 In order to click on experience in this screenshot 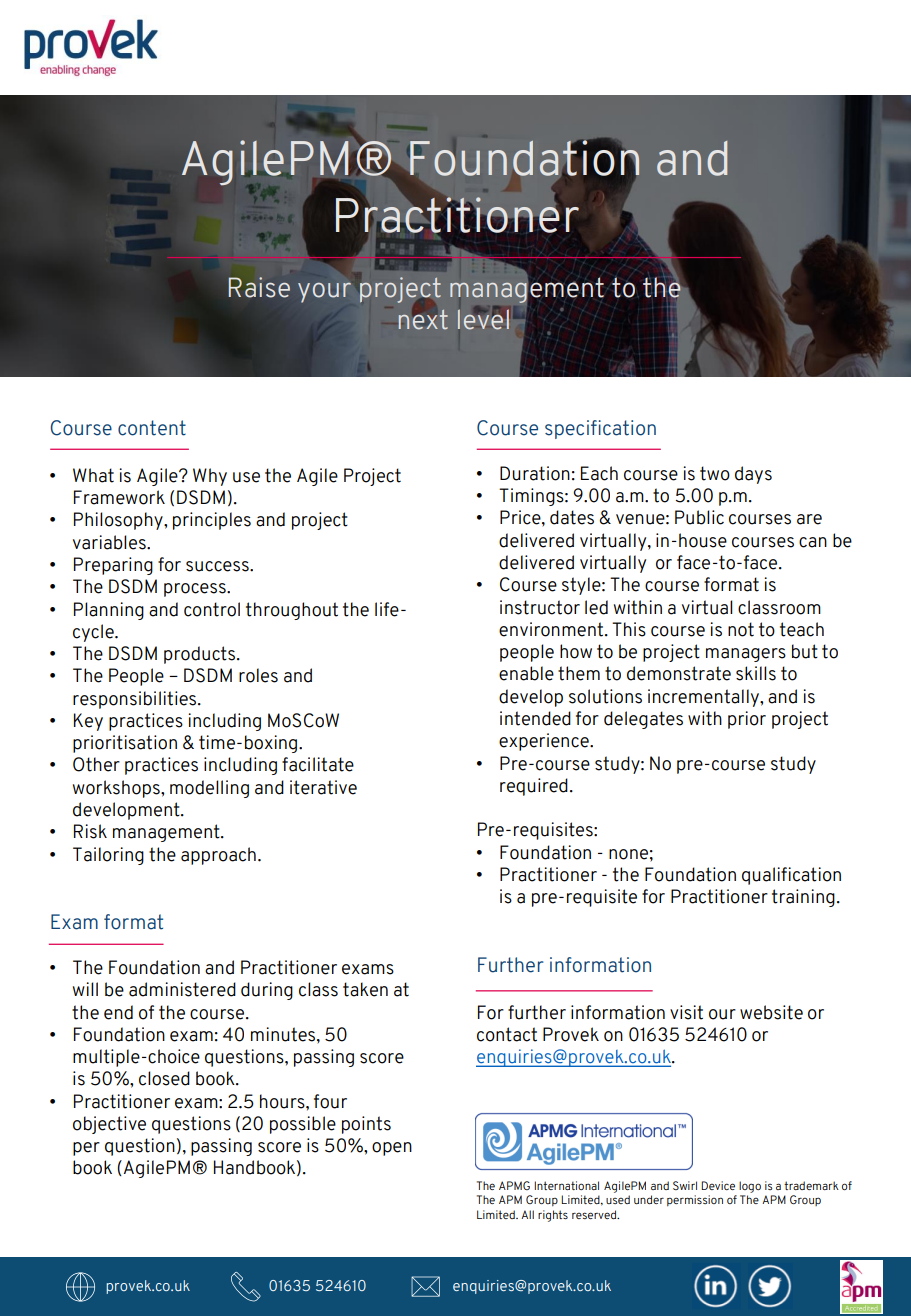, I will do `click(545, 742)`.
